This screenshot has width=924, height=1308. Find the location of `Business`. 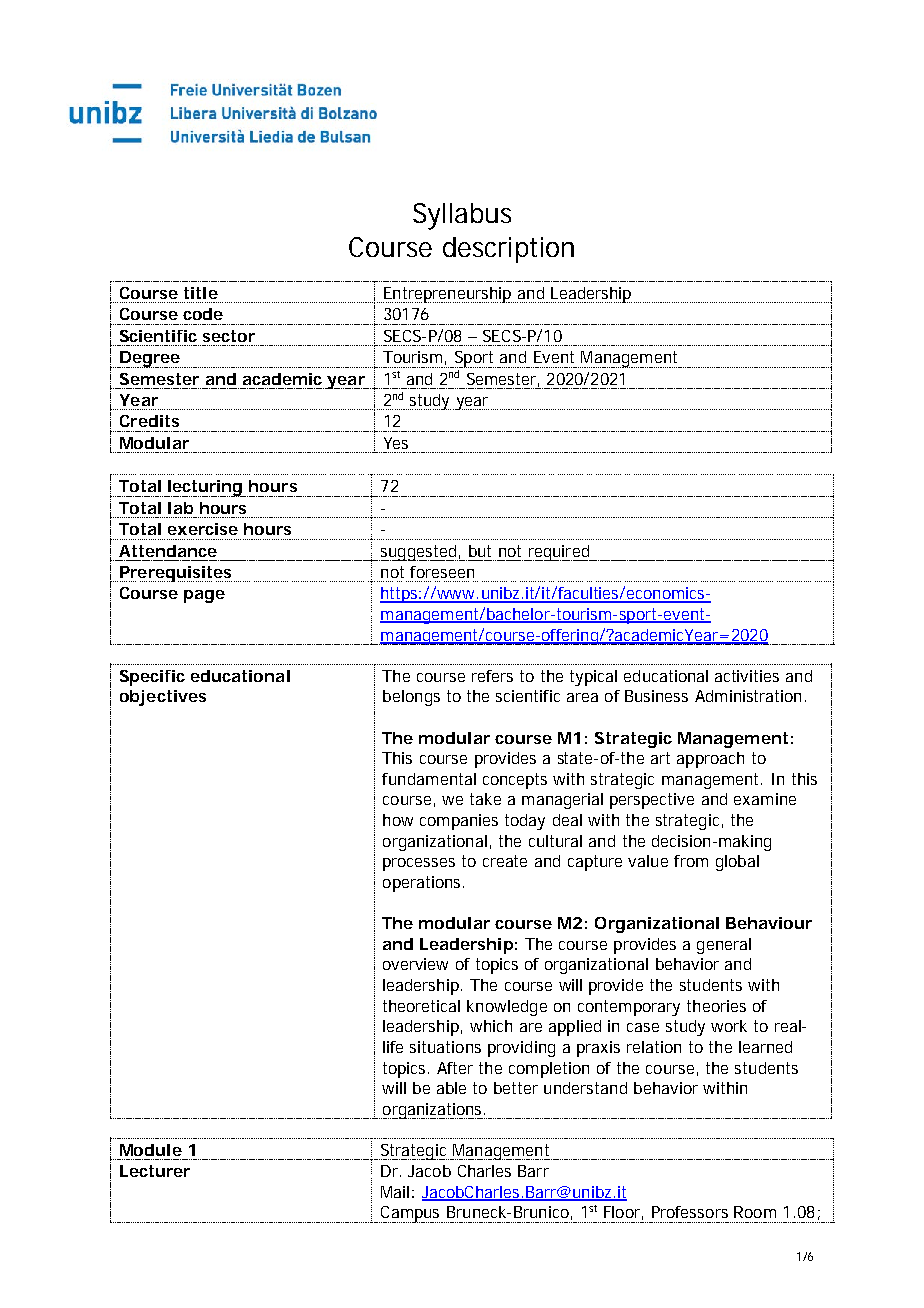

Business is located at coordinates (656, 696).
